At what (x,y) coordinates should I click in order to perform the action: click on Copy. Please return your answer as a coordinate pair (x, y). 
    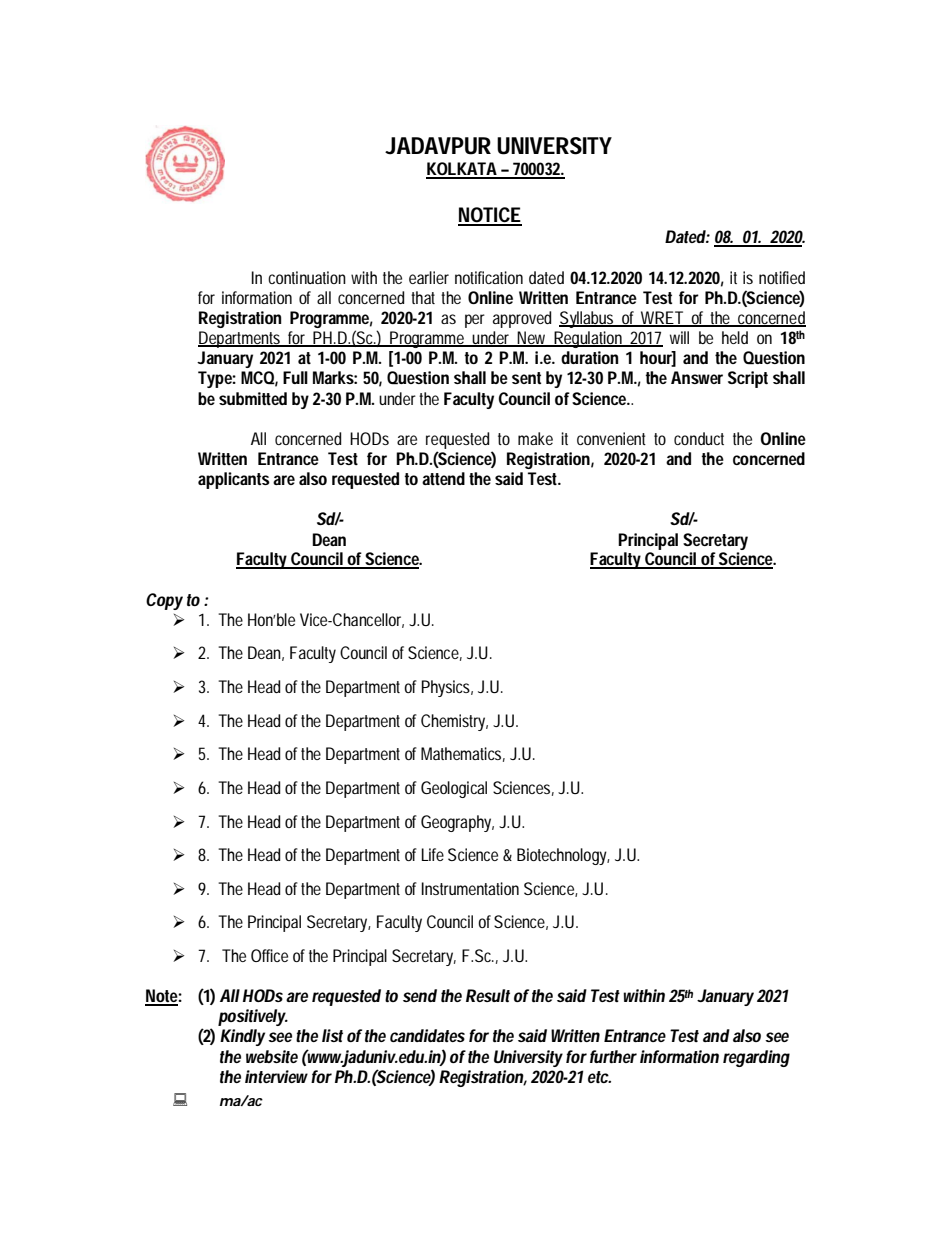
    Looking at the image, I should click on (164, 601).
